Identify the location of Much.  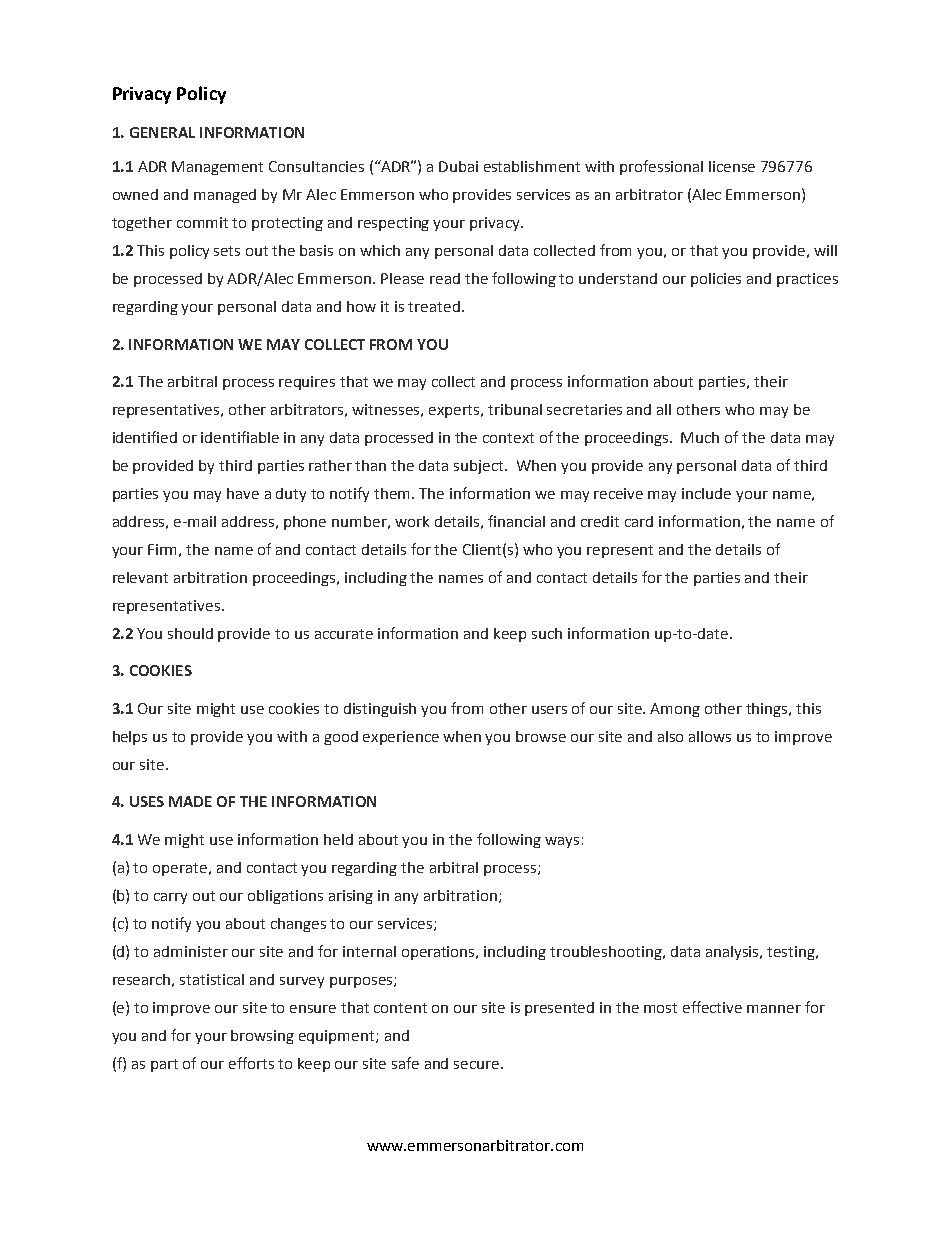
(700, 437).
